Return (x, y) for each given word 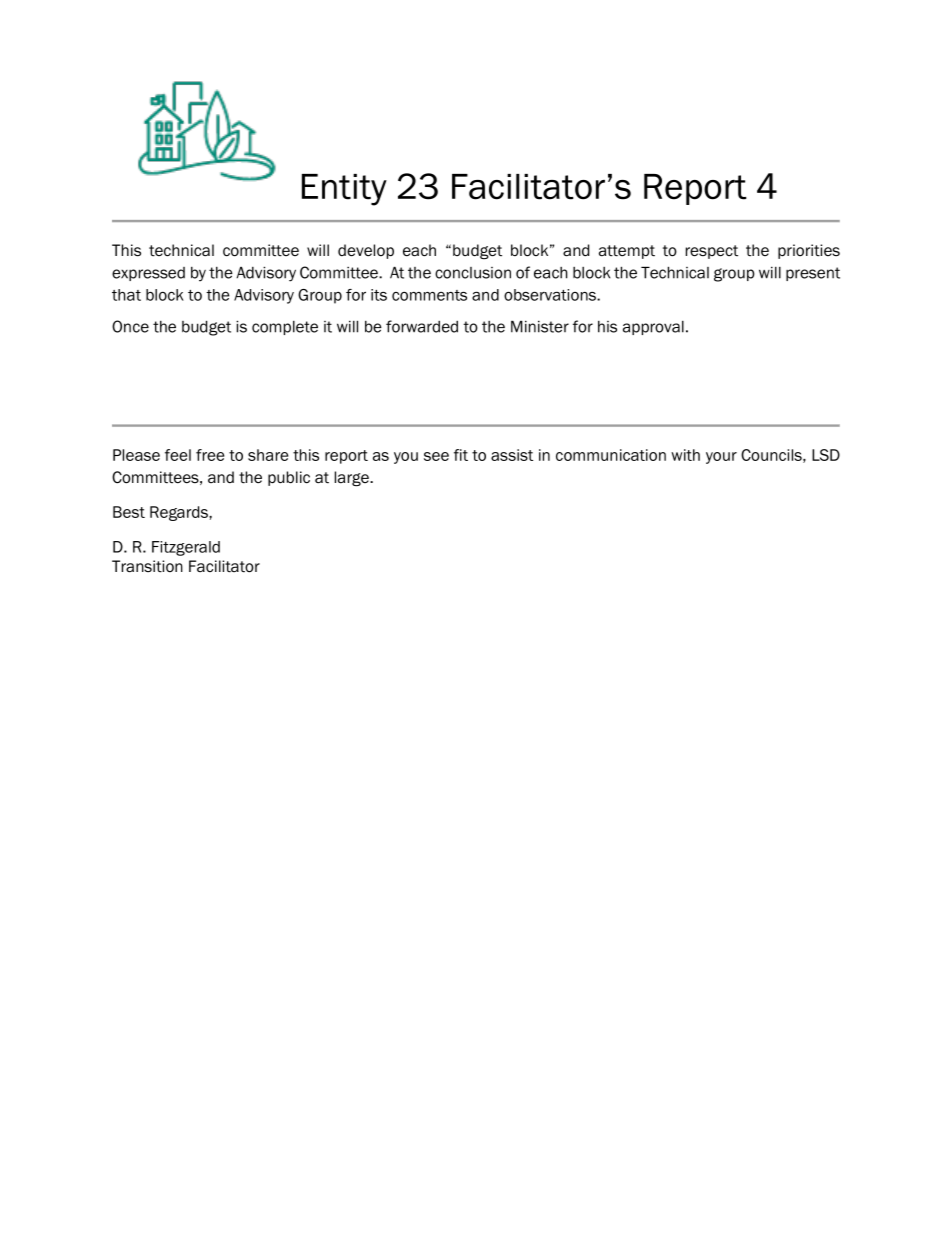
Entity (344, 190)
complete (285, 328)
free (210, 455)
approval (653, 328)
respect (712, 252)
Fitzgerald (186, 548)
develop (366, 251)
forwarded (422, 326)
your (721, 458)
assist (512, 455)
